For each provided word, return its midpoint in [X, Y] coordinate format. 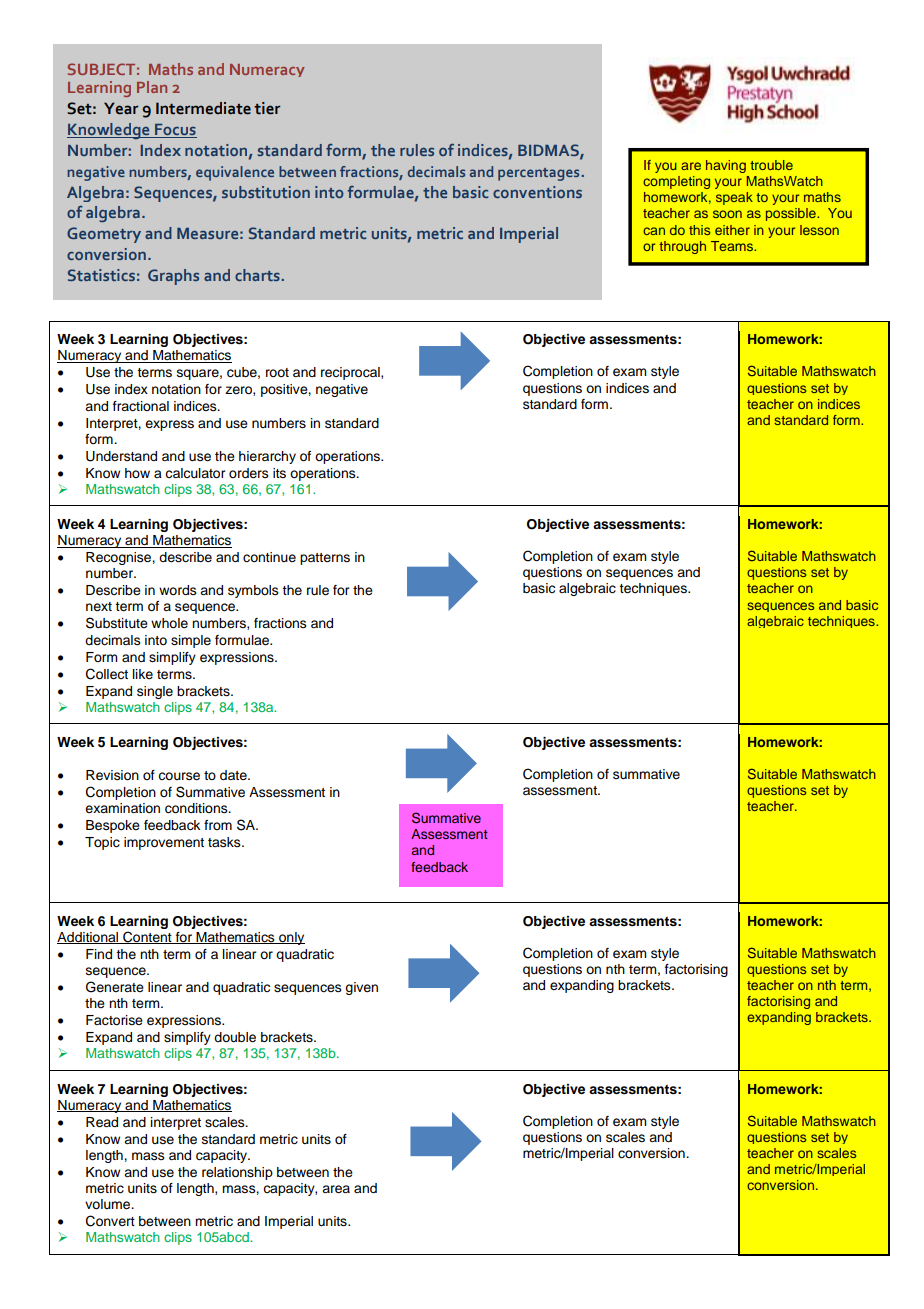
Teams [733, 246]
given [361, 988]
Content [147, 937]
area [336, 1189]
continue [269, 557]
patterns [325, 559]
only [291, 938]
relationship [237, 1173]
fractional [141, 406]
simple [191, 641]
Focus [175, 131]
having [726, 166]
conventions [537, 192]
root [277, 372]
